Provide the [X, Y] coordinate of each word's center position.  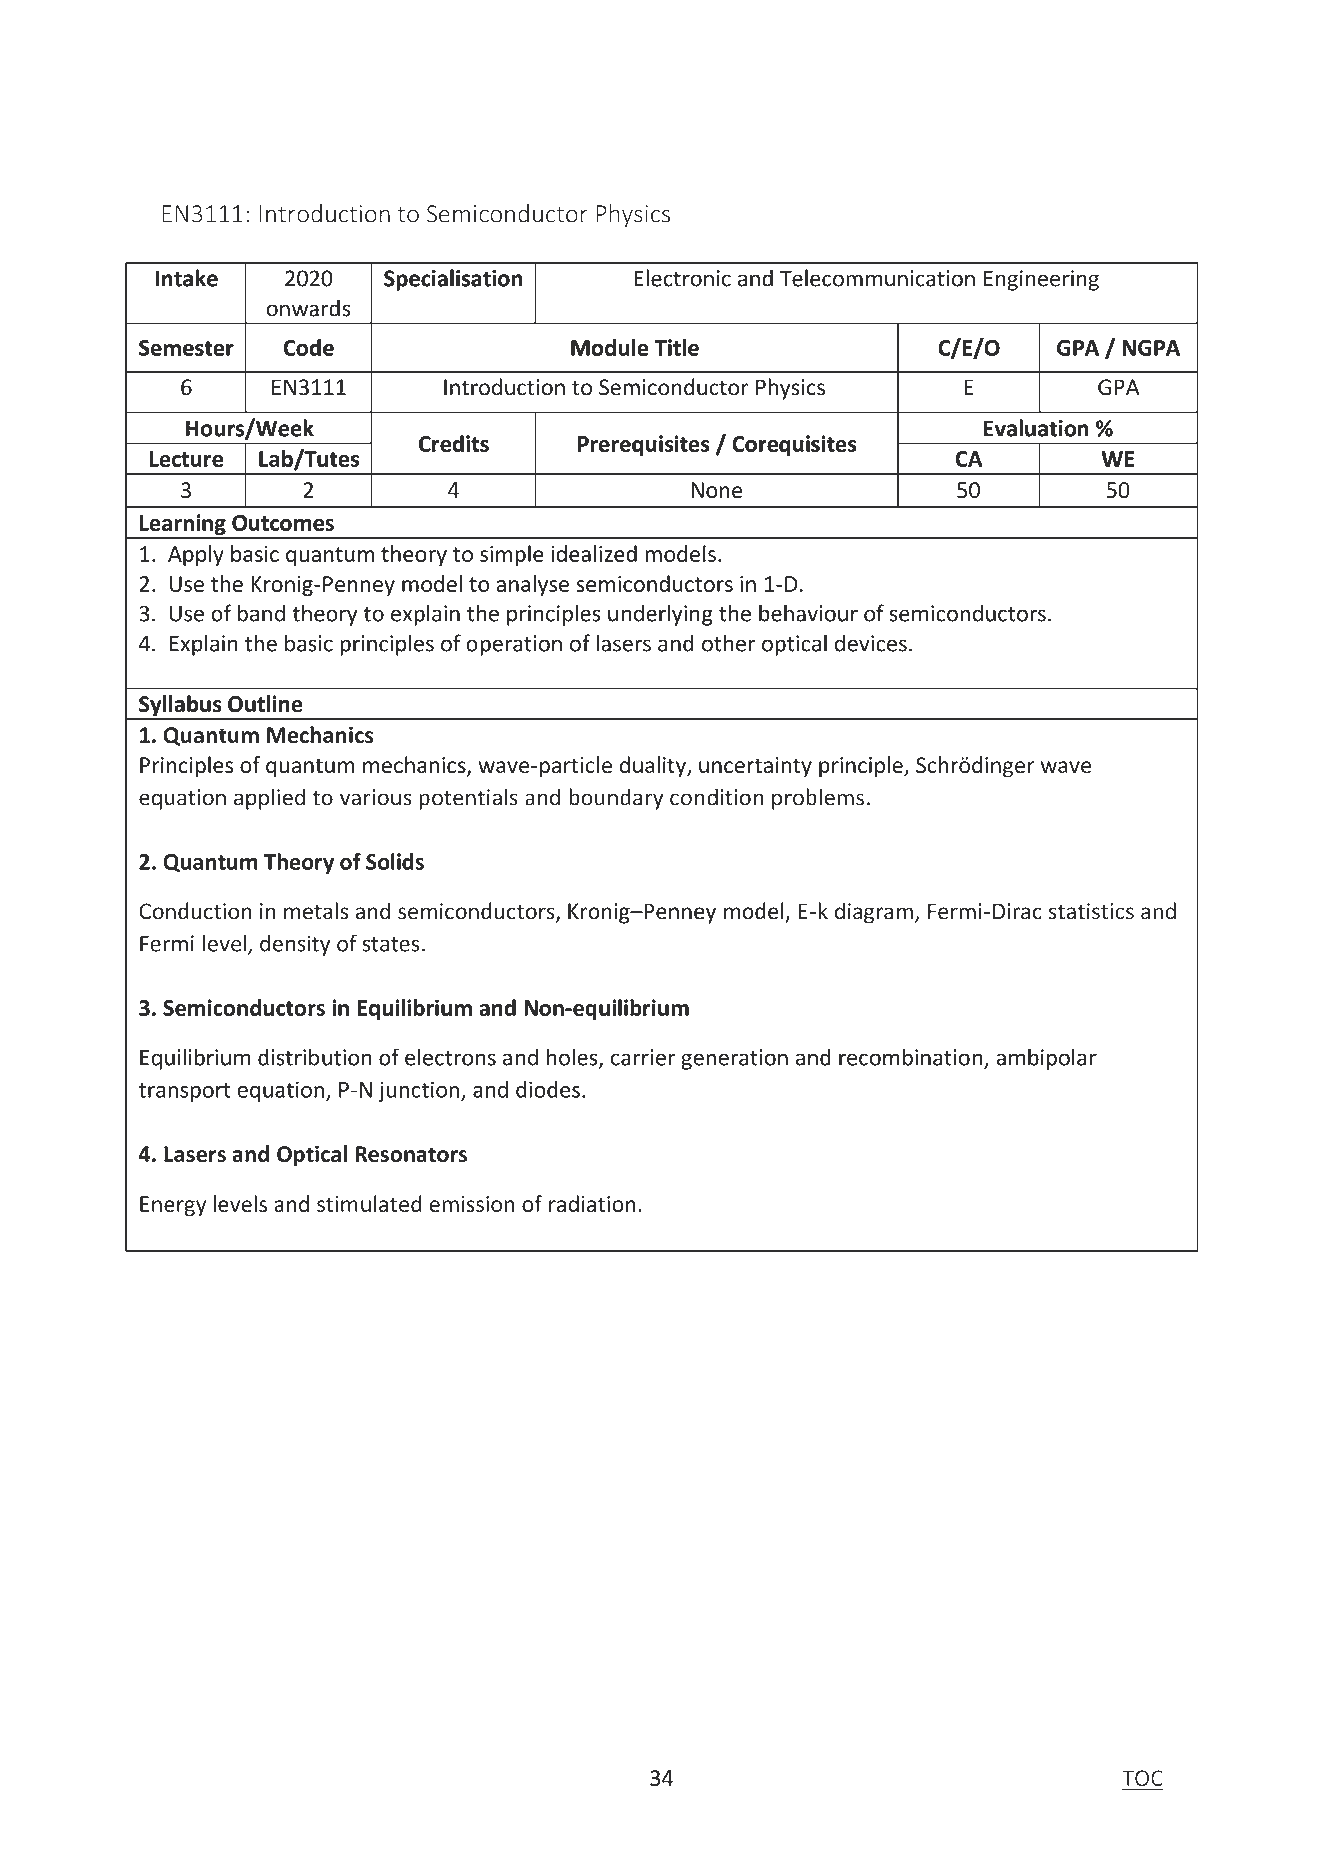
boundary [616, 799]
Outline [265, 703]
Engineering [1041, 280]
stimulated [369, 1203]
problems [818, 799]
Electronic [682, 278]
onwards [308, 308]
